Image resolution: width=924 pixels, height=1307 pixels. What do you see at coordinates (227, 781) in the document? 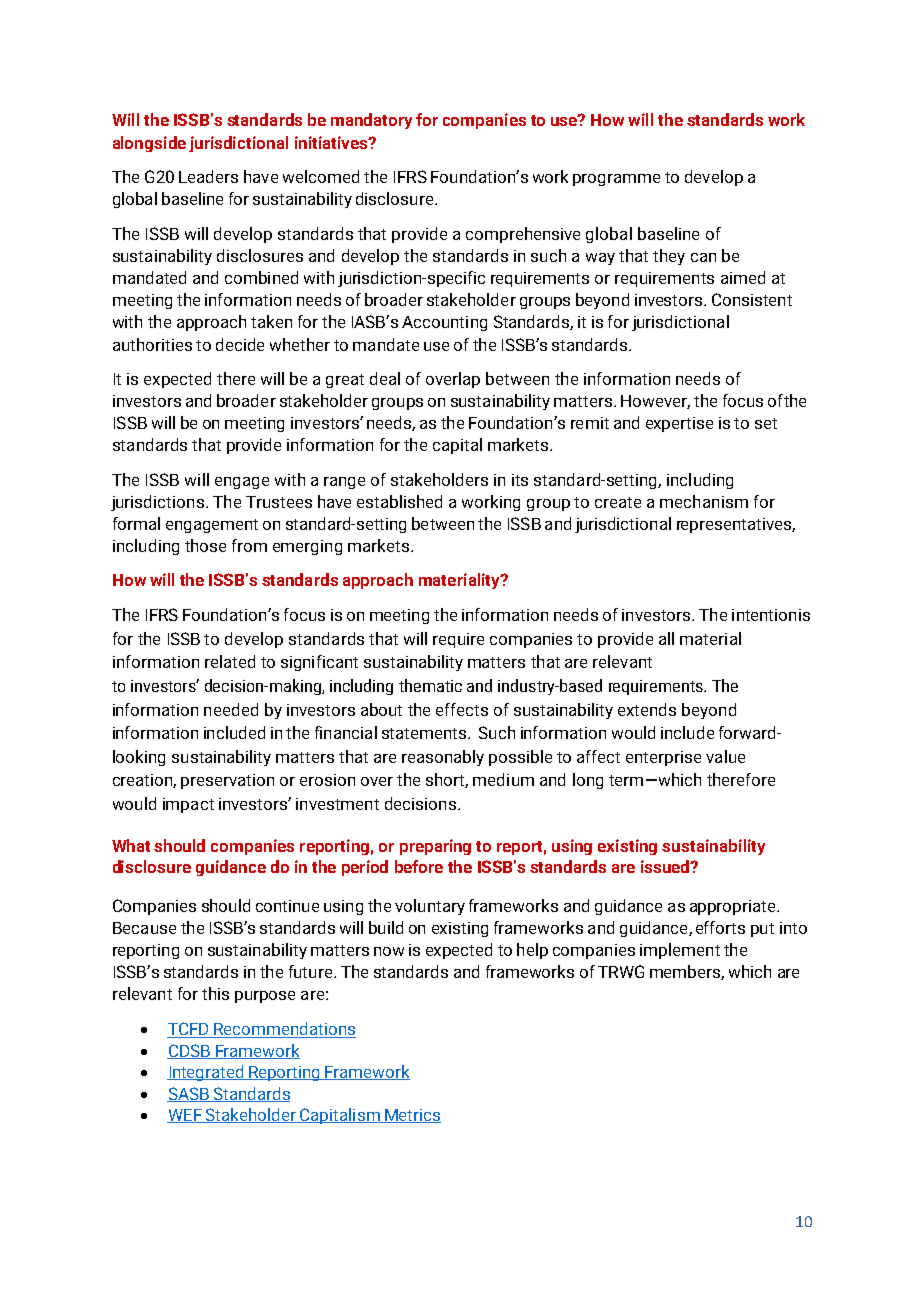
I see `preservation` at bounding box center [227, 781].
